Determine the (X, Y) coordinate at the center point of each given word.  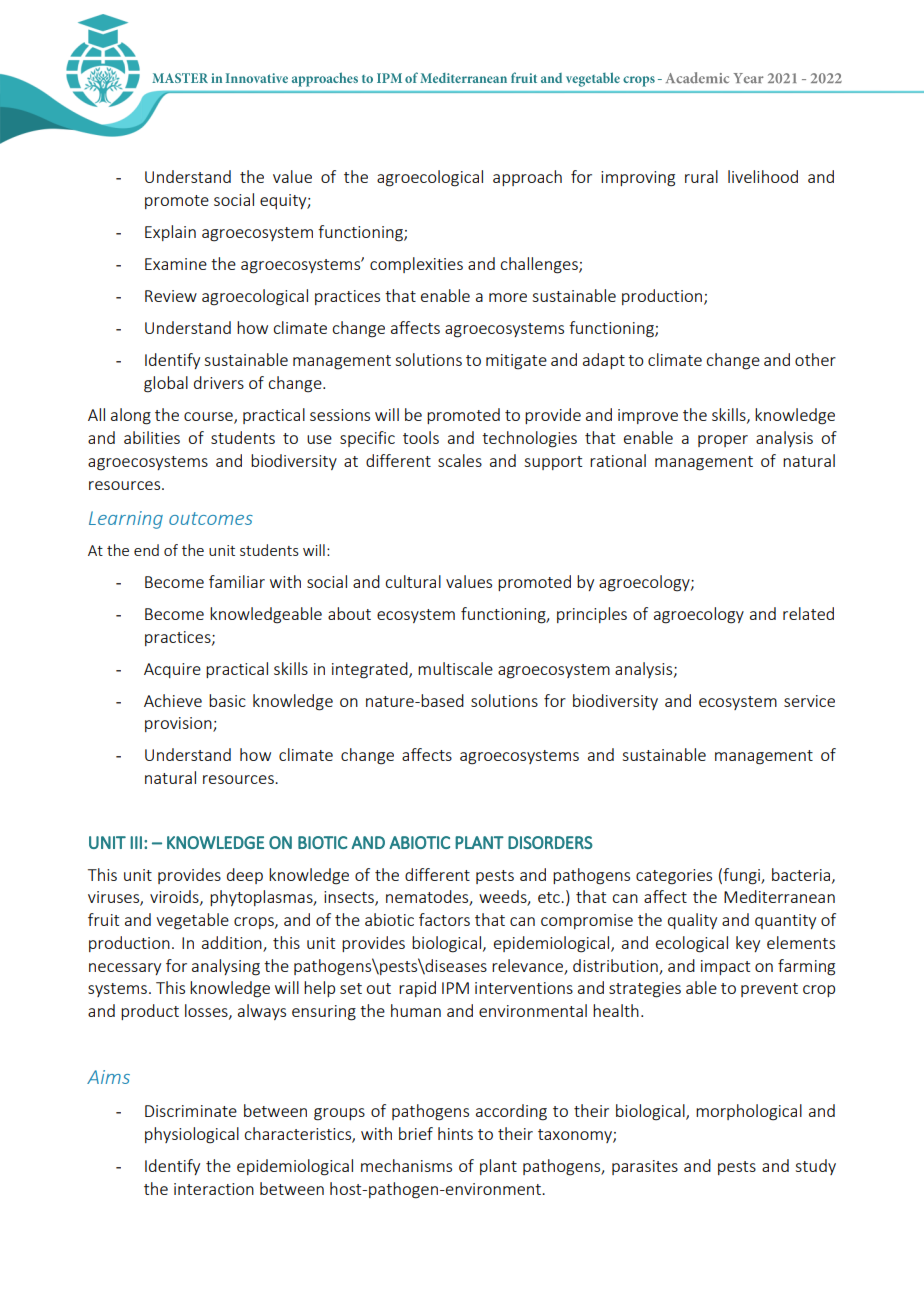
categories (674, 877)
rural (701, 176)
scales (460, 460)
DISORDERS (550, 842)
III (136, 842)
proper (723, 441)
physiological (192, 1135)
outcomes (211, 518)
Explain (170, 233)
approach (527, 178)
